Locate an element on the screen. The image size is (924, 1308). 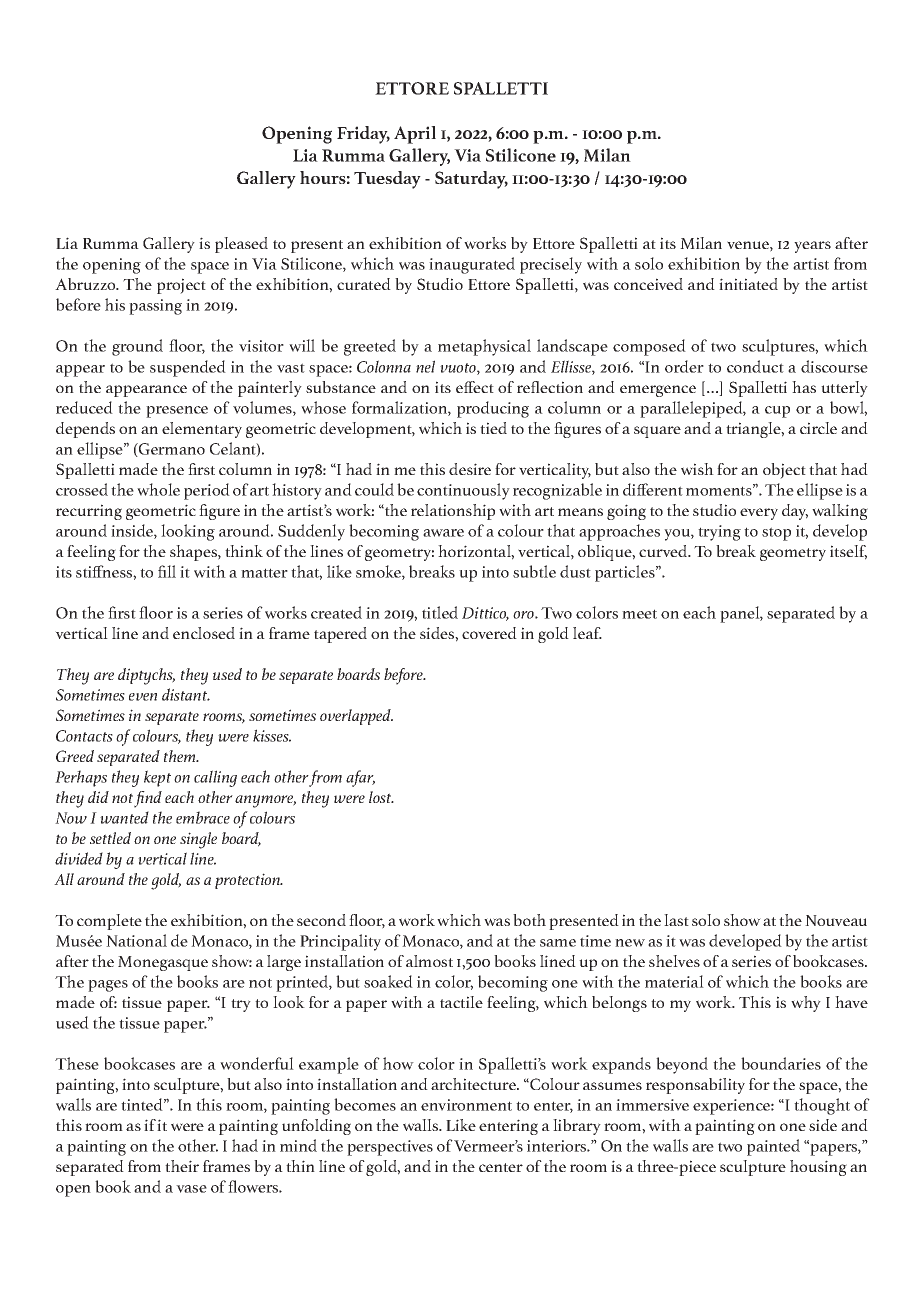
years is located at coordinates (812, 247).
